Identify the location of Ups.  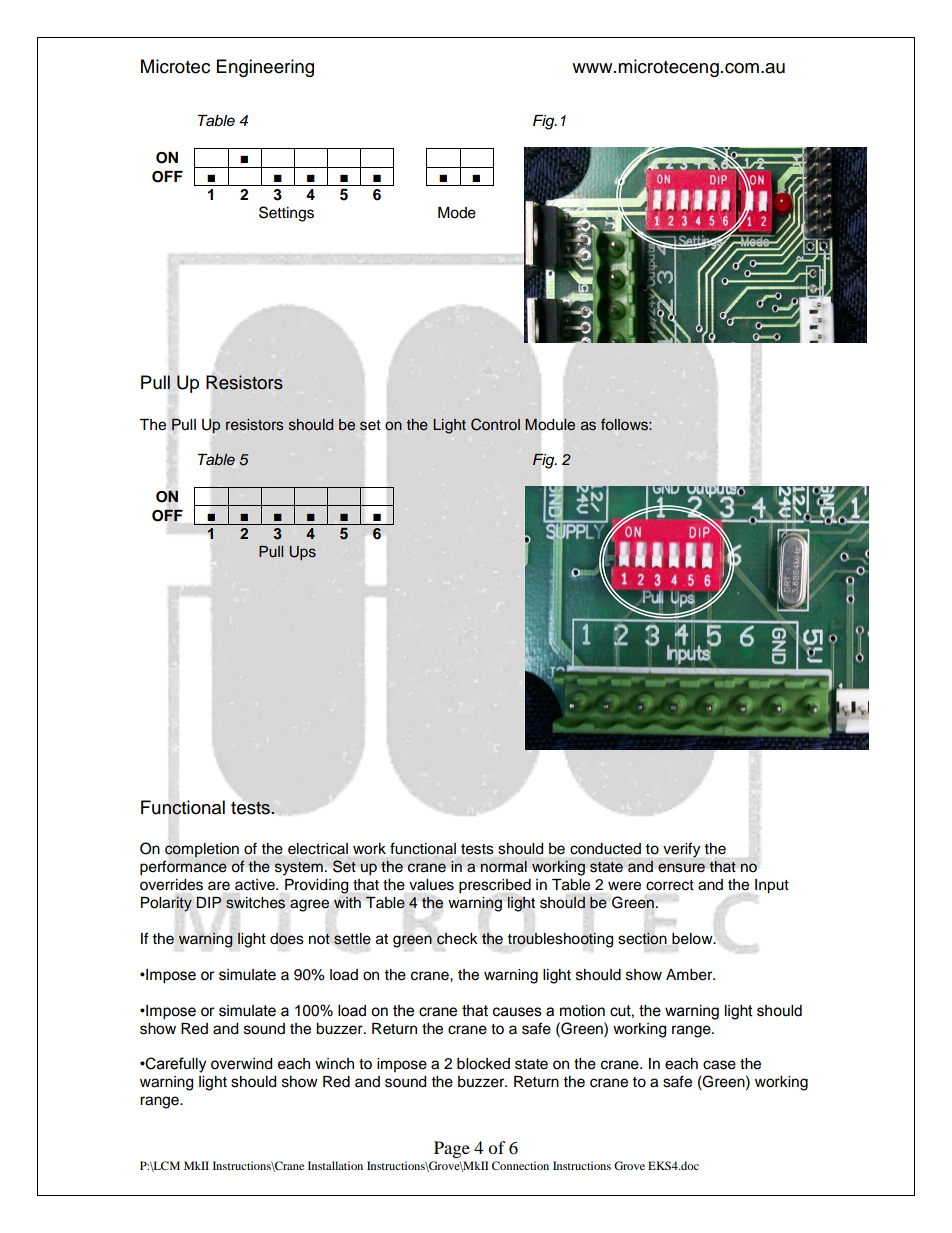
(303, 553).
